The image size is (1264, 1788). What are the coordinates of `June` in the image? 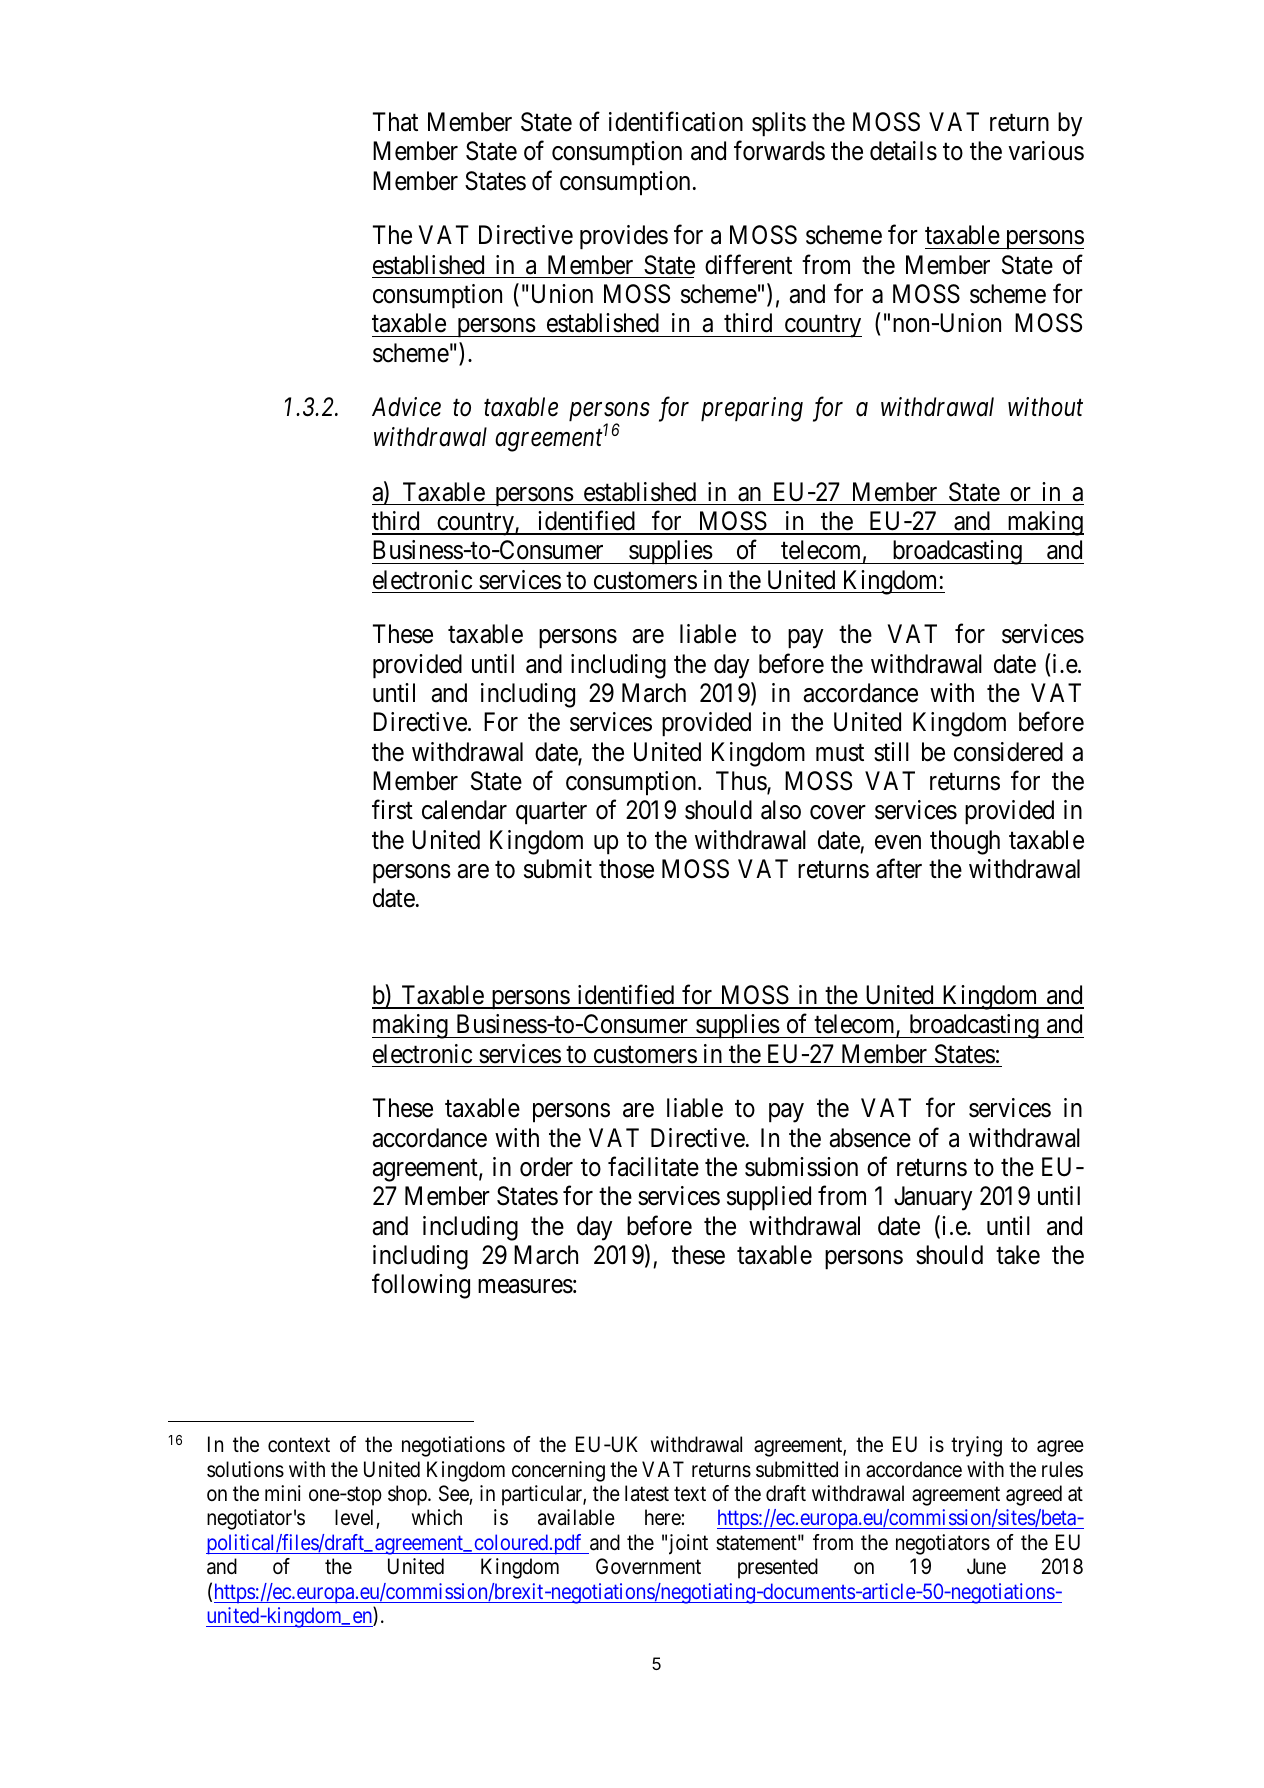 It's located at (986, 1566).
